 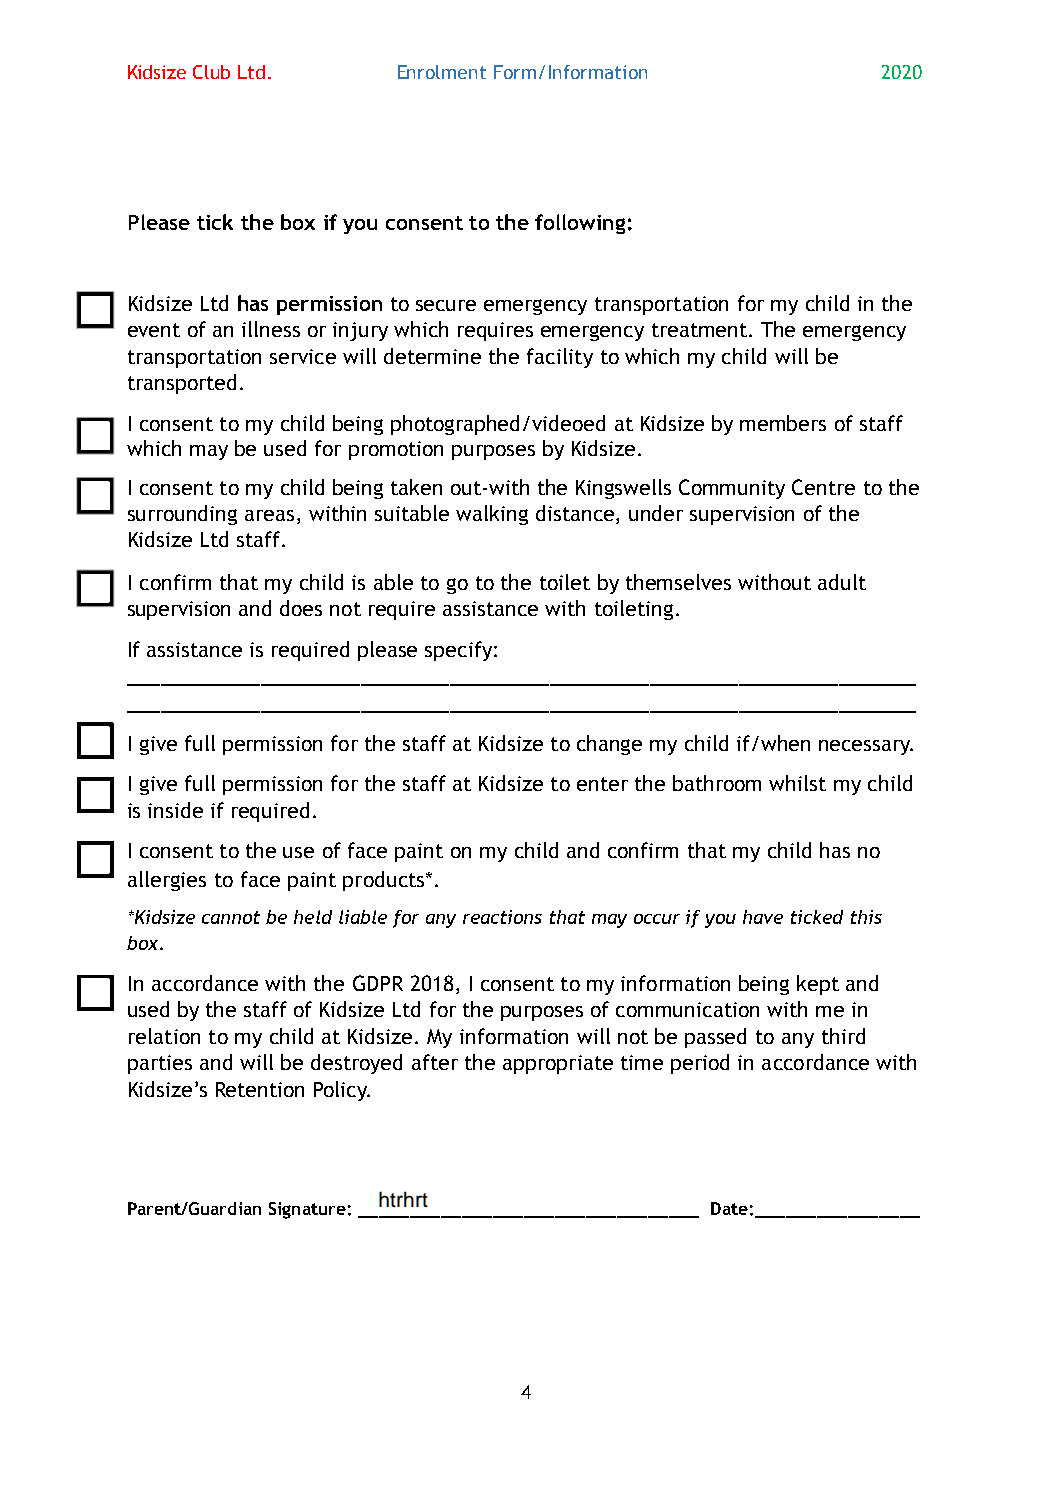 I want to click on period, so click(x=700, y=1064).
